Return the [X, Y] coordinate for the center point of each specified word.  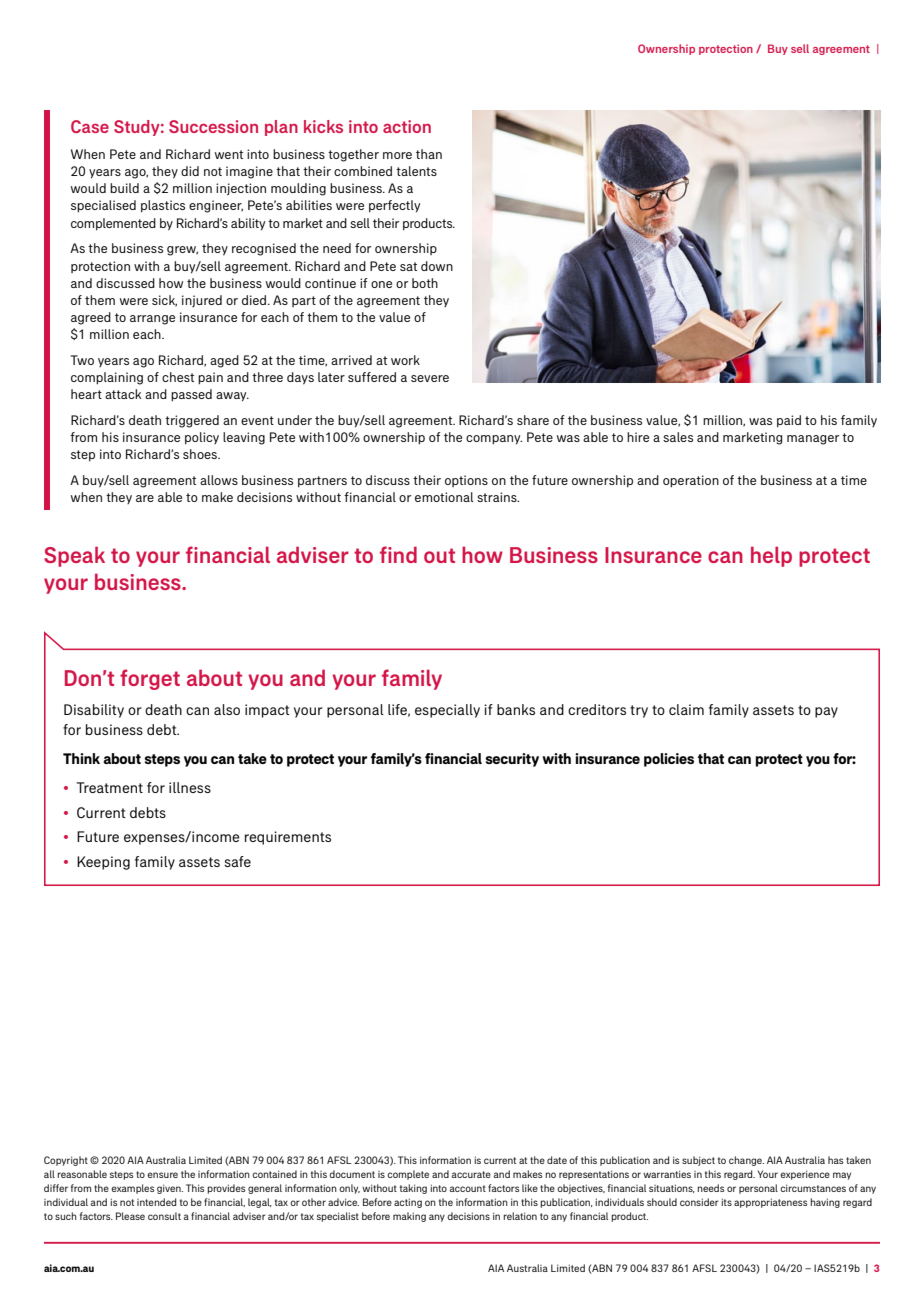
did [190, 171]
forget [150, 679]
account [468, 1188]
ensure [162, 1175]
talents [416, 171]
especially [447, 711]
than [429, 154]
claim [686, 709]
